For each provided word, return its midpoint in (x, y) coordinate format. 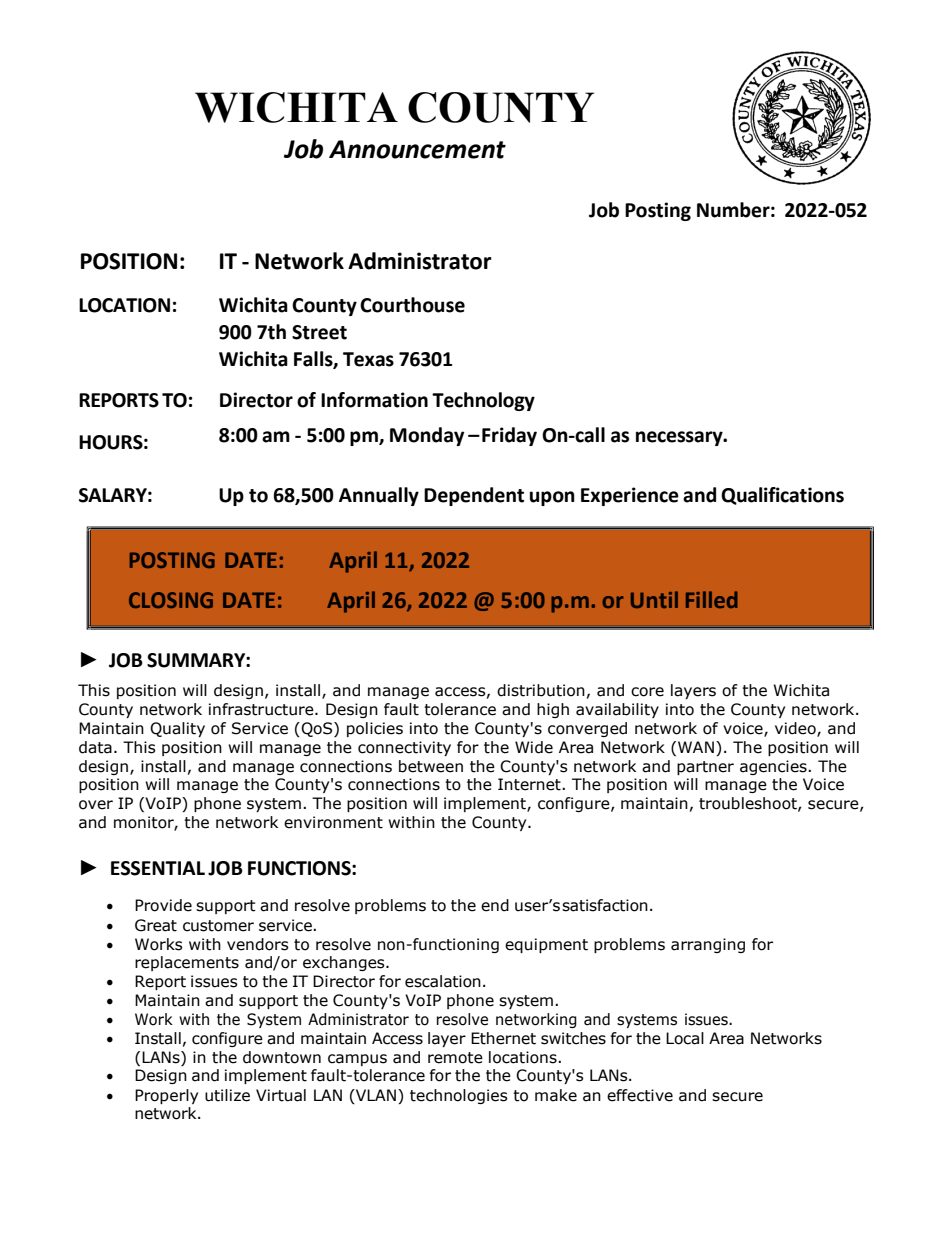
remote (455, 1058)
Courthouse (412, 305)
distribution (541, 690)
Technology (483, 401)
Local (685, 1038)
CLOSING (171, 600)
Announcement (417, 149)
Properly (166, 1096)
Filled (712, 599)
